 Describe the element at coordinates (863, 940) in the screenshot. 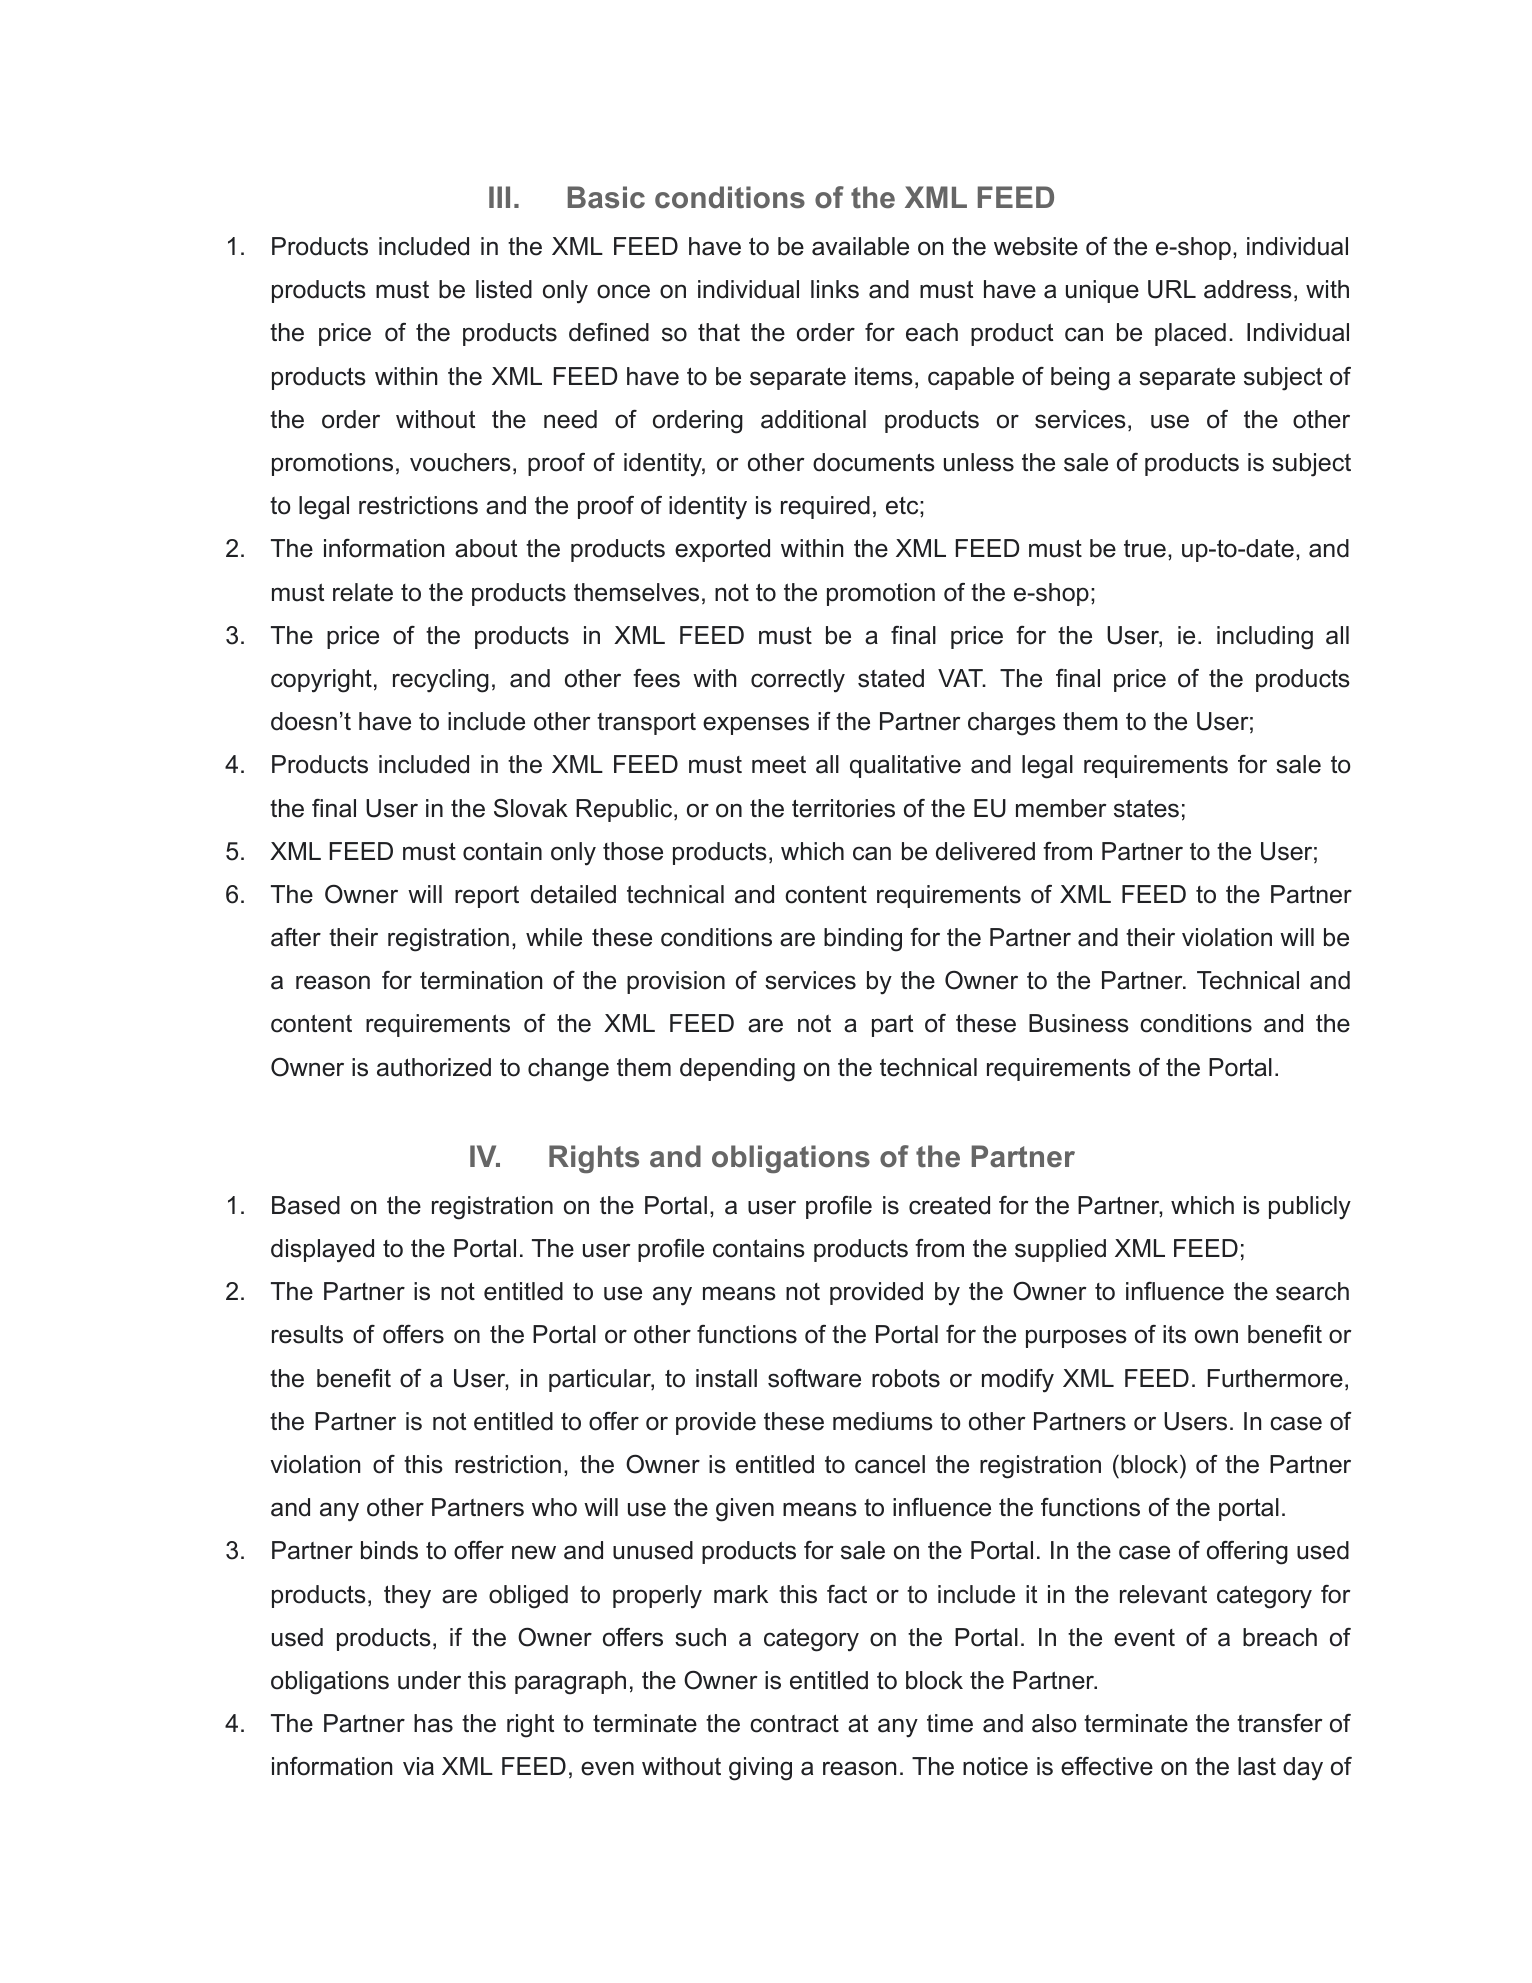

I see `binding` at that location.
